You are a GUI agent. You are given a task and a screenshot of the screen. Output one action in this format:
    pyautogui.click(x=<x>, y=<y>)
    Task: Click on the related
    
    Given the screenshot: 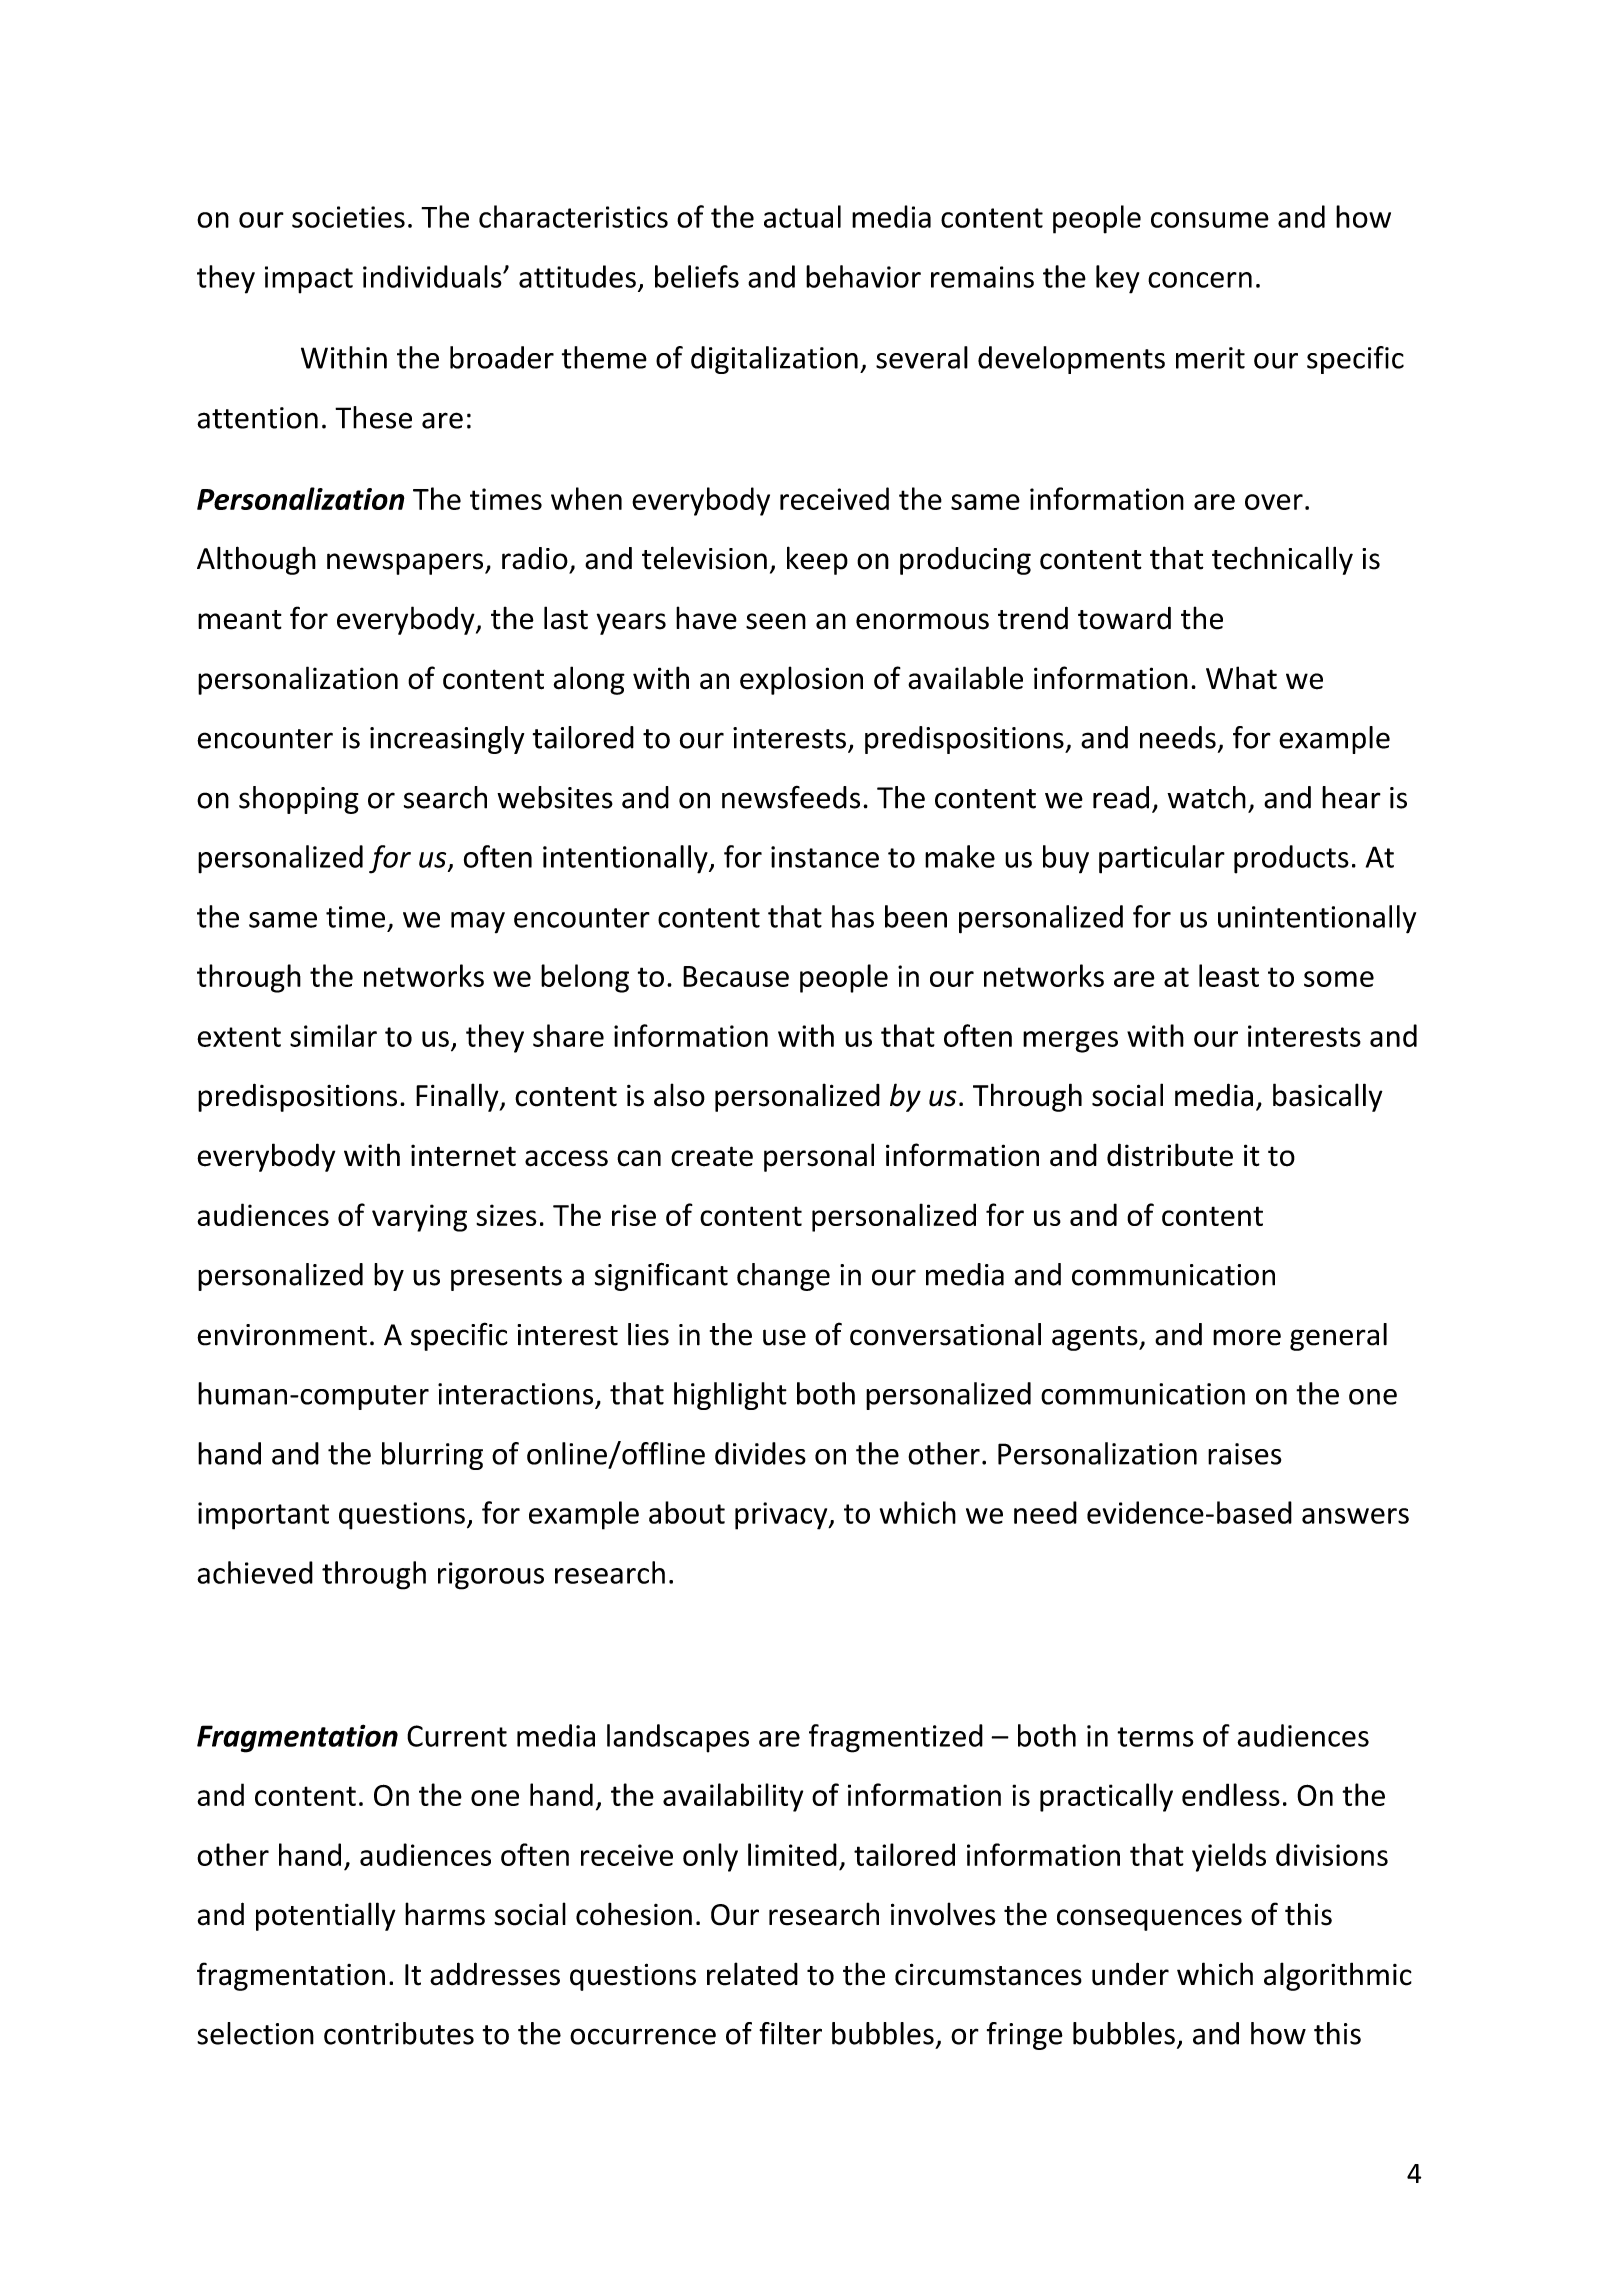 What is the action you would take?
    pyautogui.click(x=752, y=1974)
